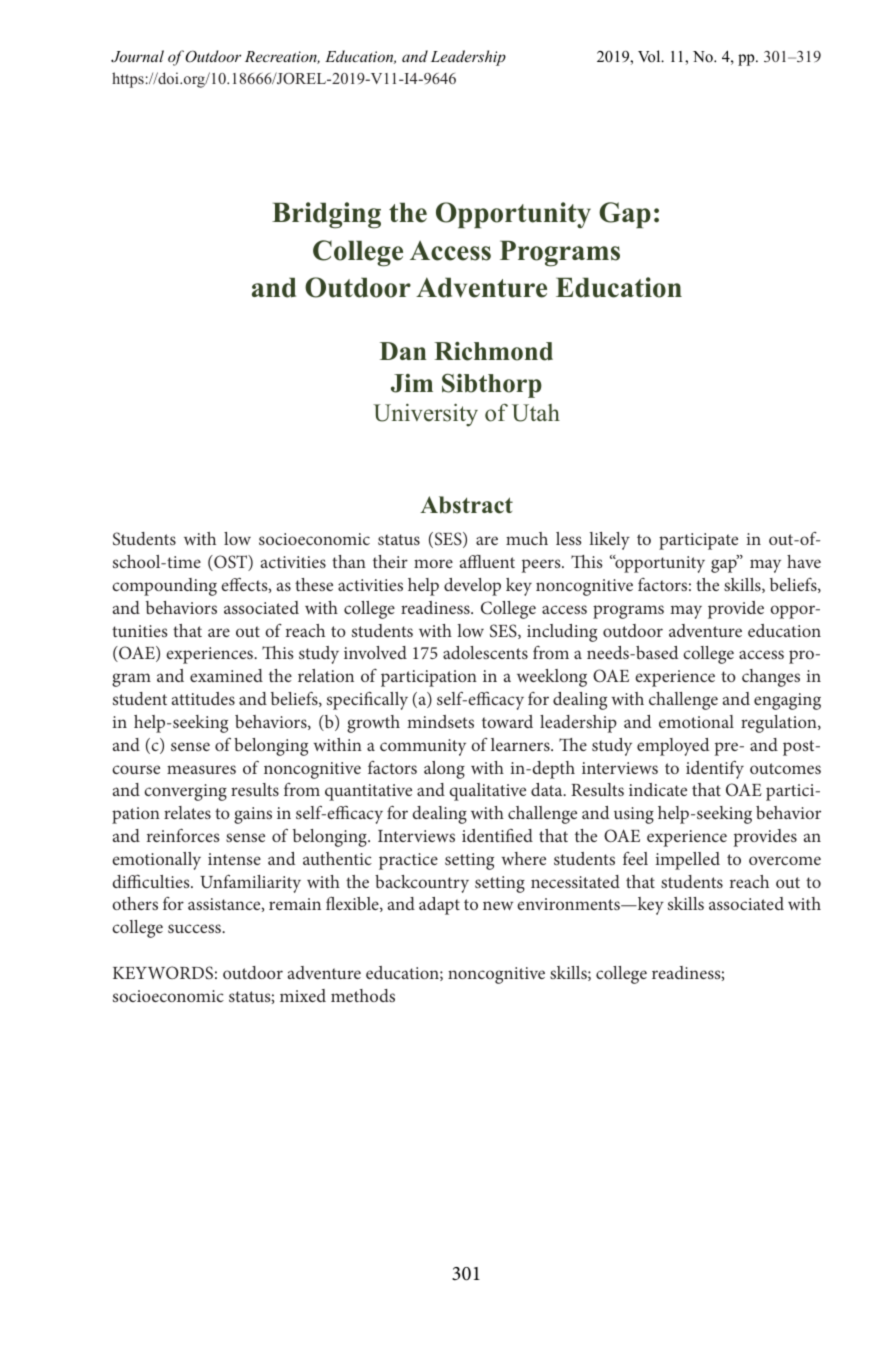 Image resolution: width=896 pixels, height=1345 pixels. What do you see at coordinates (536, 413) in the screenshot?
I see `Utah` at bounding box center [536, 413].
